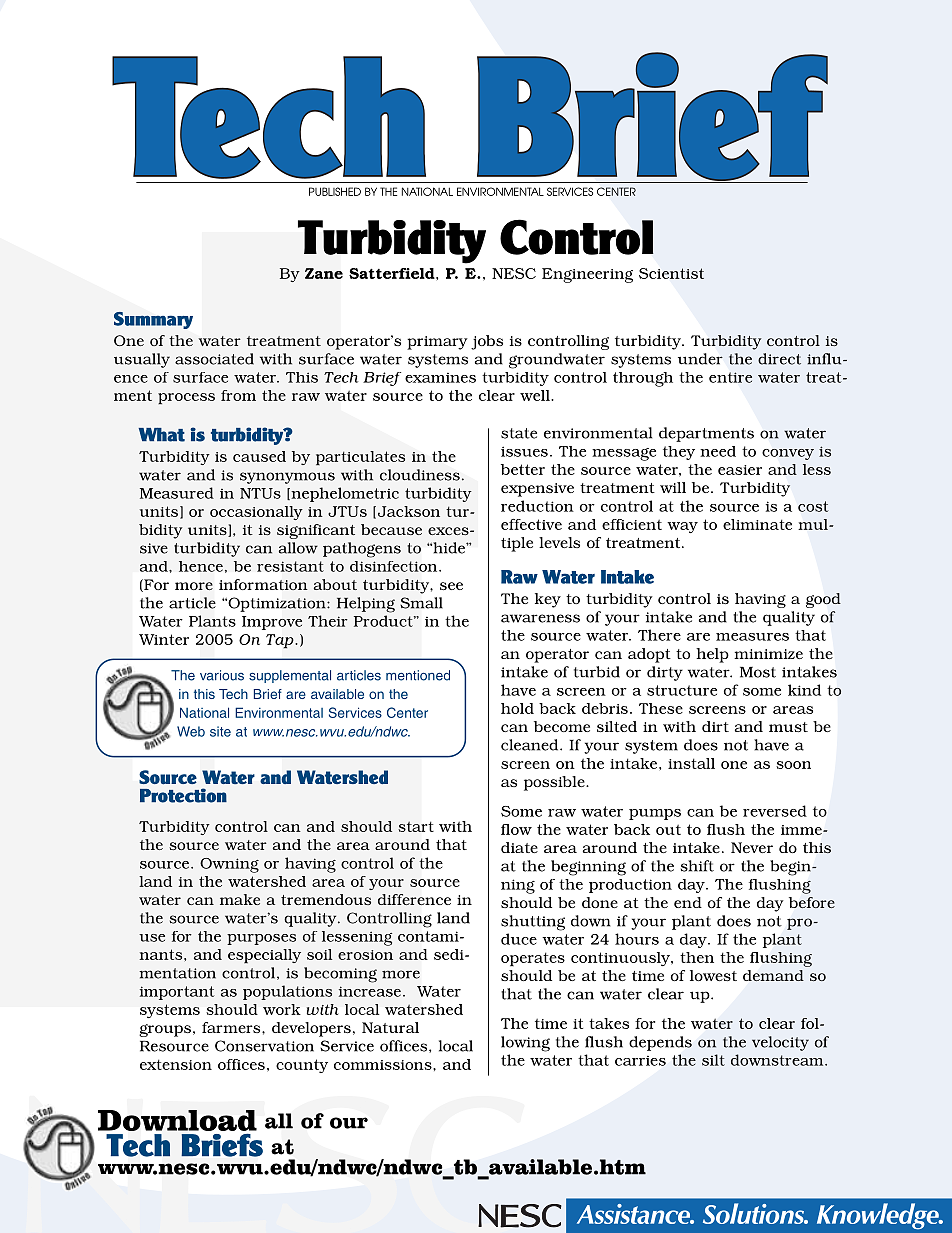 Image resolution: width=952 pixels, height=1233 pixels. What do you see at coordinates (540, 618) in the page?
I see `awareness` at bounding box center [540, 618].
